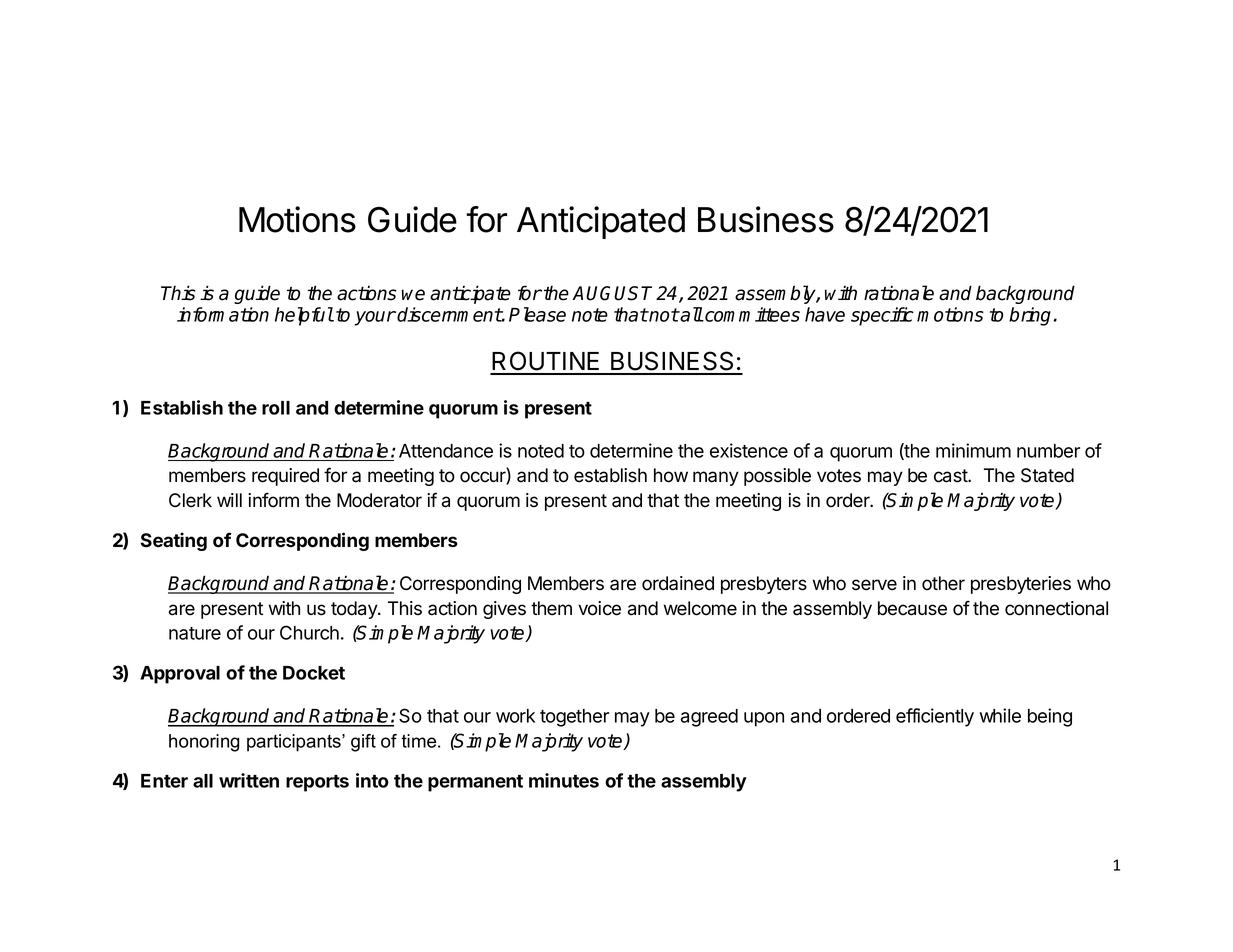 This screenshot has height=952, width=1233. I want to click on helpful, so click(304, 316).
